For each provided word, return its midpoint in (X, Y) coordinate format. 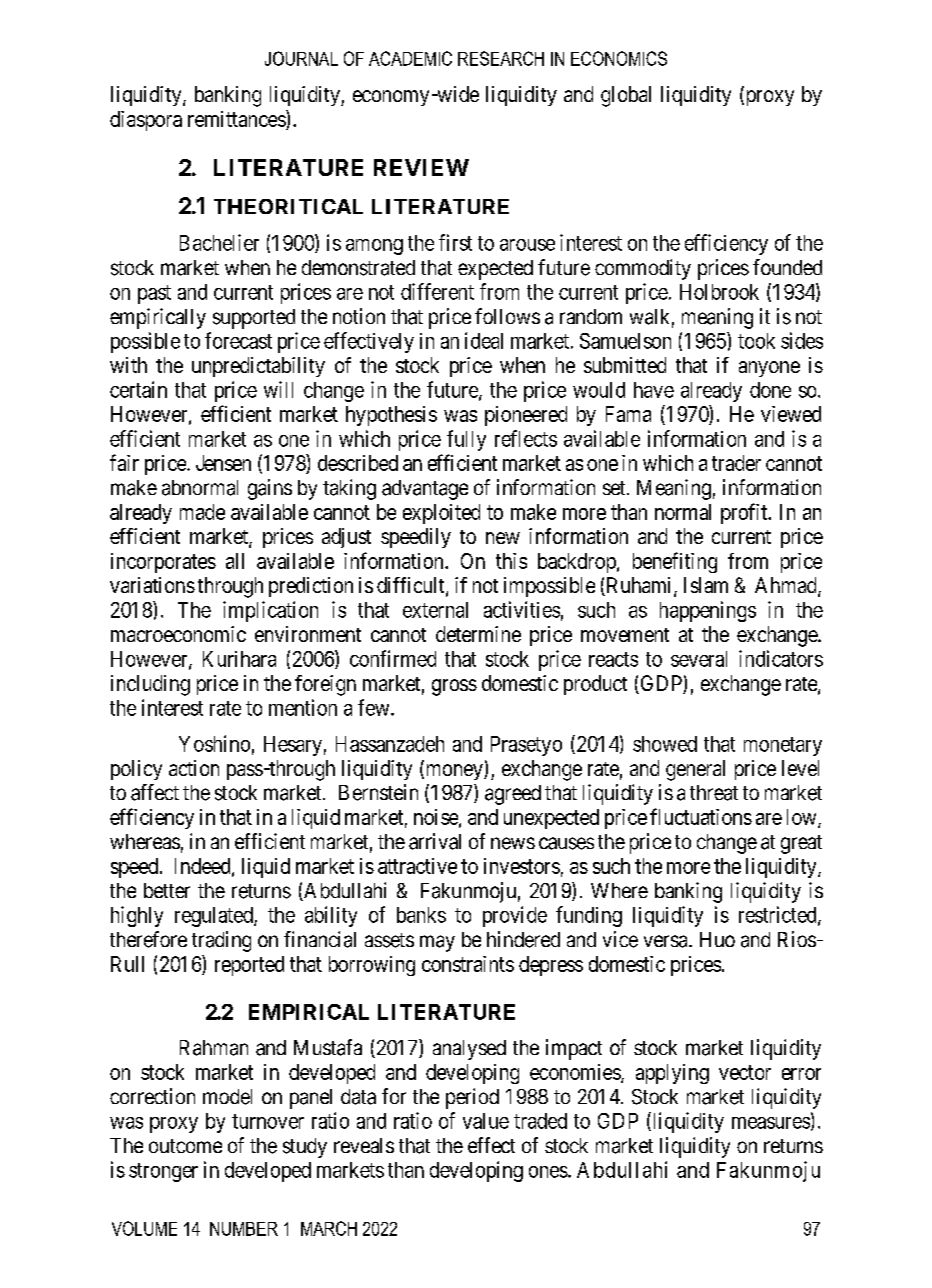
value (486, 1121)
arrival (435, 841)
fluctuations (701, 816)
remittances (237, 118)
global (626, 96)
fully (466, 440)
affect (155, 792)
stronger (163, 1172)
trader (736, 463)
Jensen (223, 463)
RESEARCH (501, 58)
